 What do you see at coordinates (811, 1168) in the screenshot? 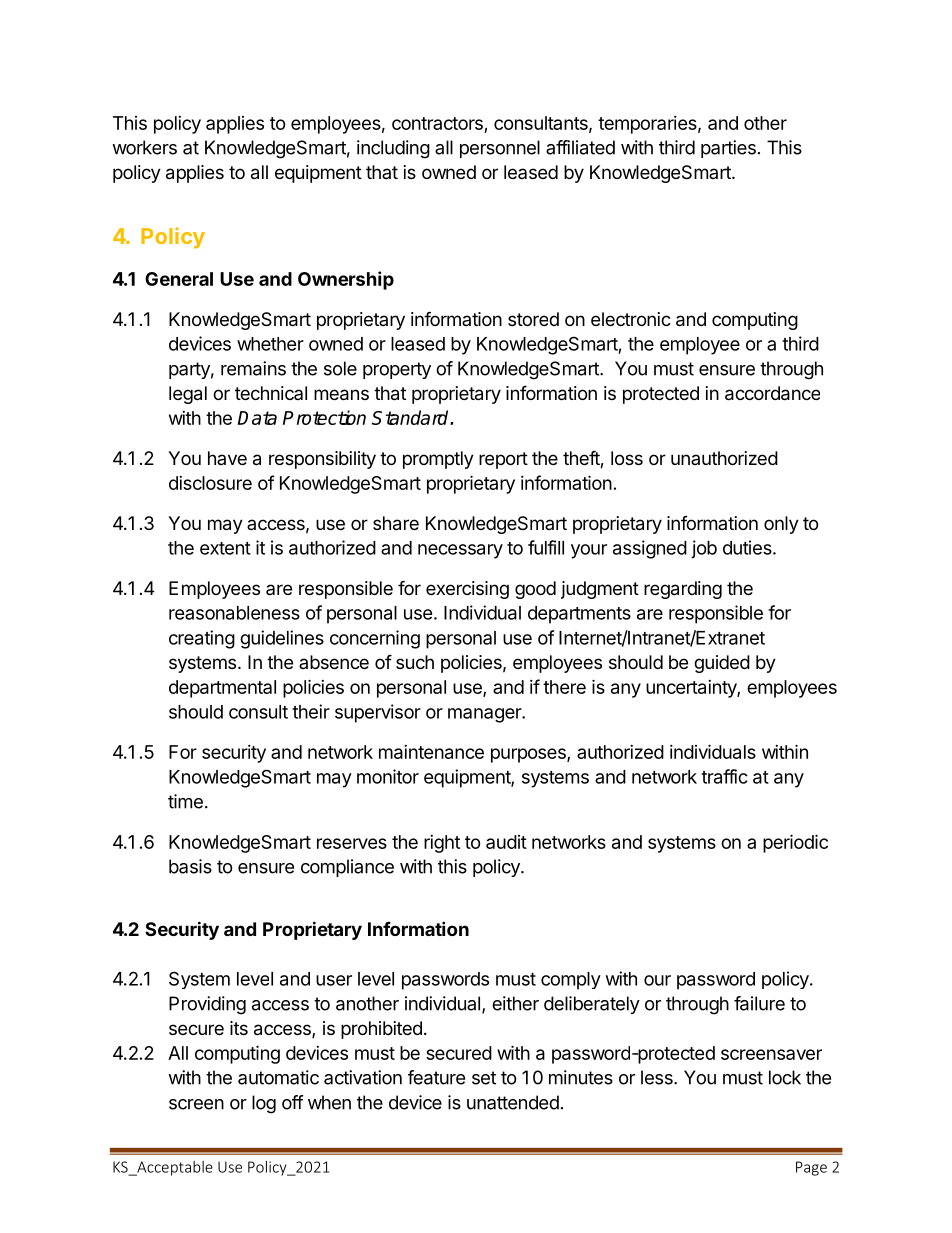
I see `Page` at bounding box center [811, 1168].
